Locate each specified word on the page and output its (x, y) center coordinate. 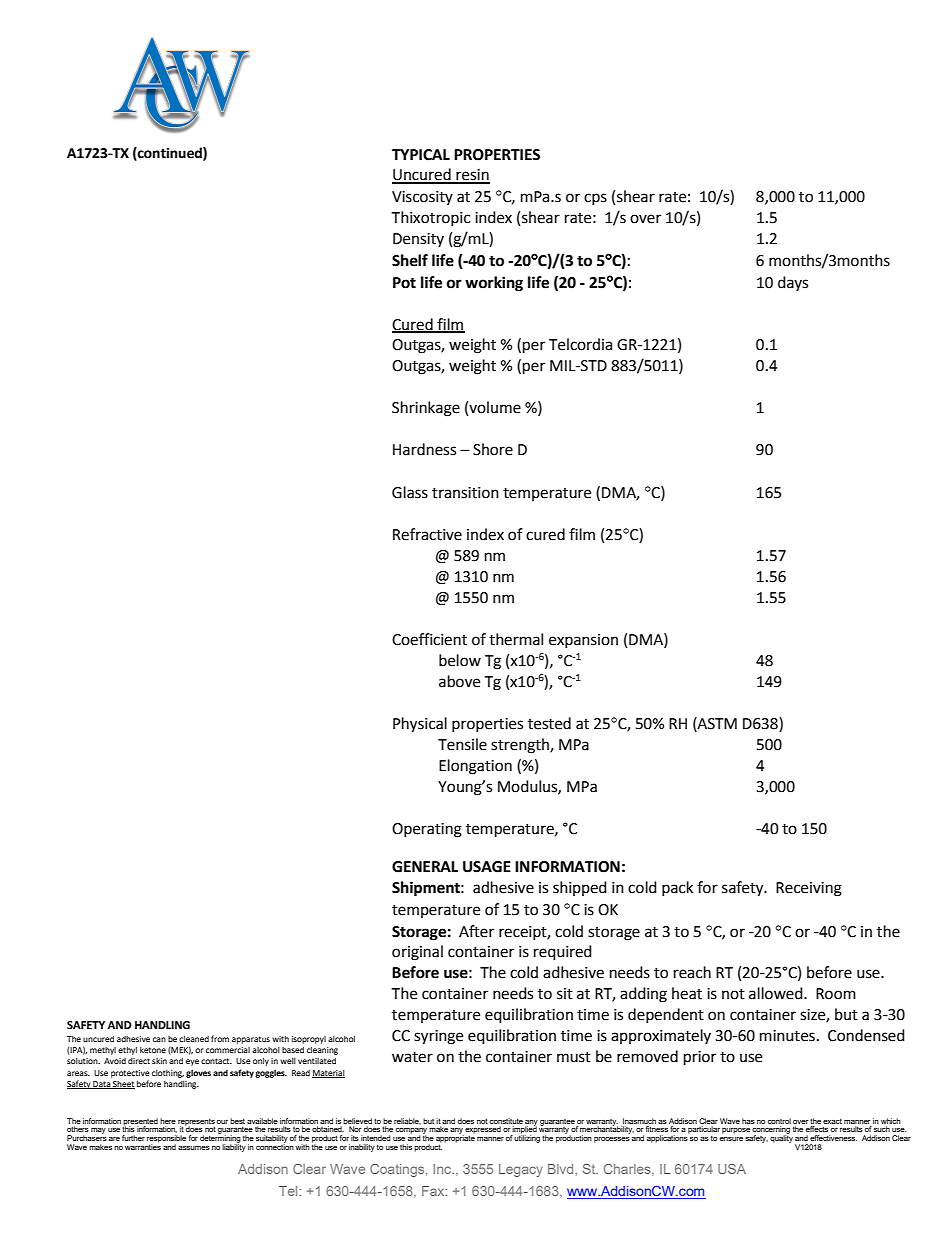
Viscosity (422, 198)
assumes (194, 1148)
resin (472, 176)
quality (781, 1138)
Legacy (521, 1170)
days (793, 283)
